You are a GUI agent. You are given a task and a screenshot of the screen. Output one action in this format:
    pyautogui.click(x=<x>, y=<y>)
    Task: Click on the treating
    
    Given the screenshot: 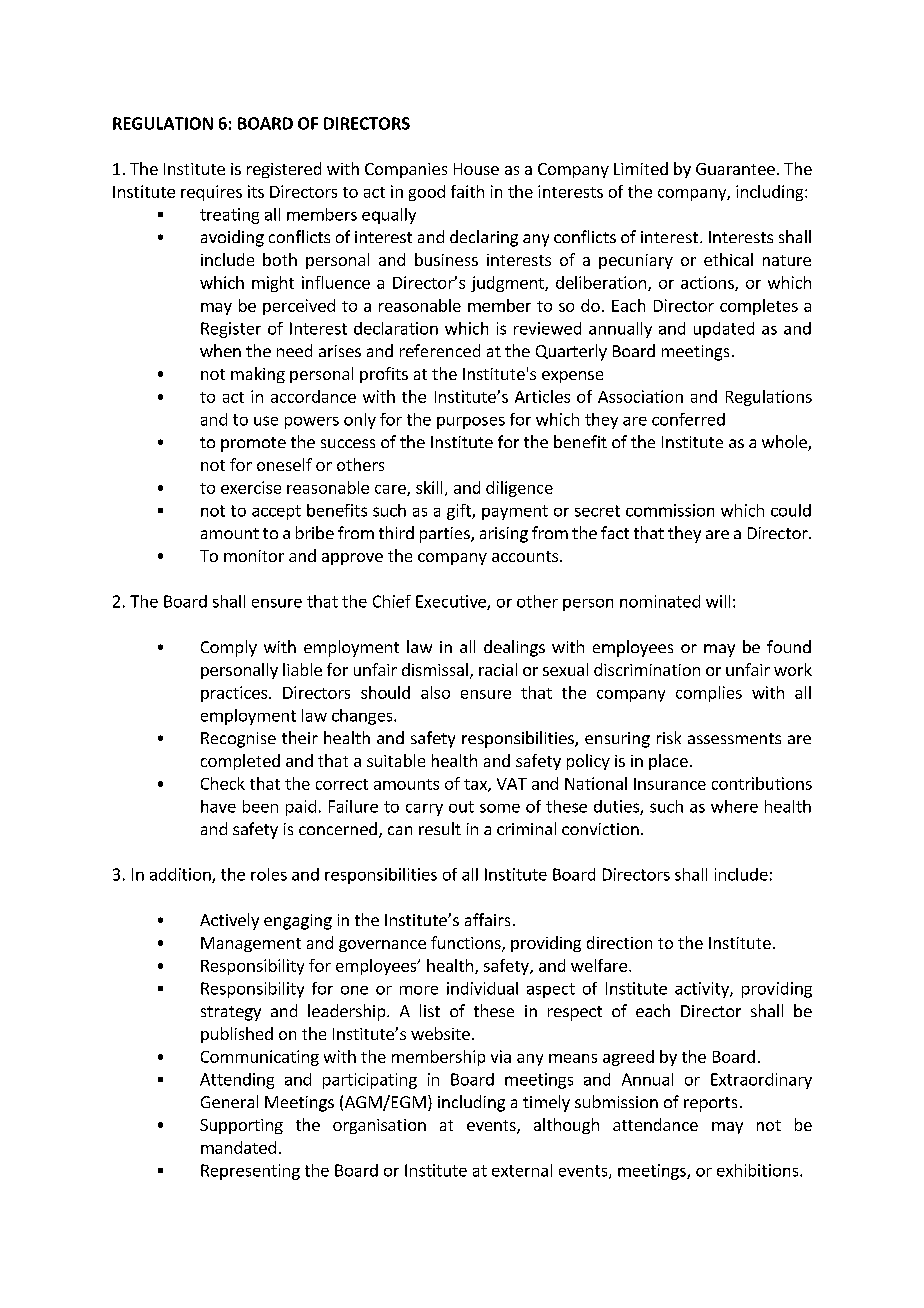 What is the action you would take?
    pyautogui.click(x=229, y=216)
